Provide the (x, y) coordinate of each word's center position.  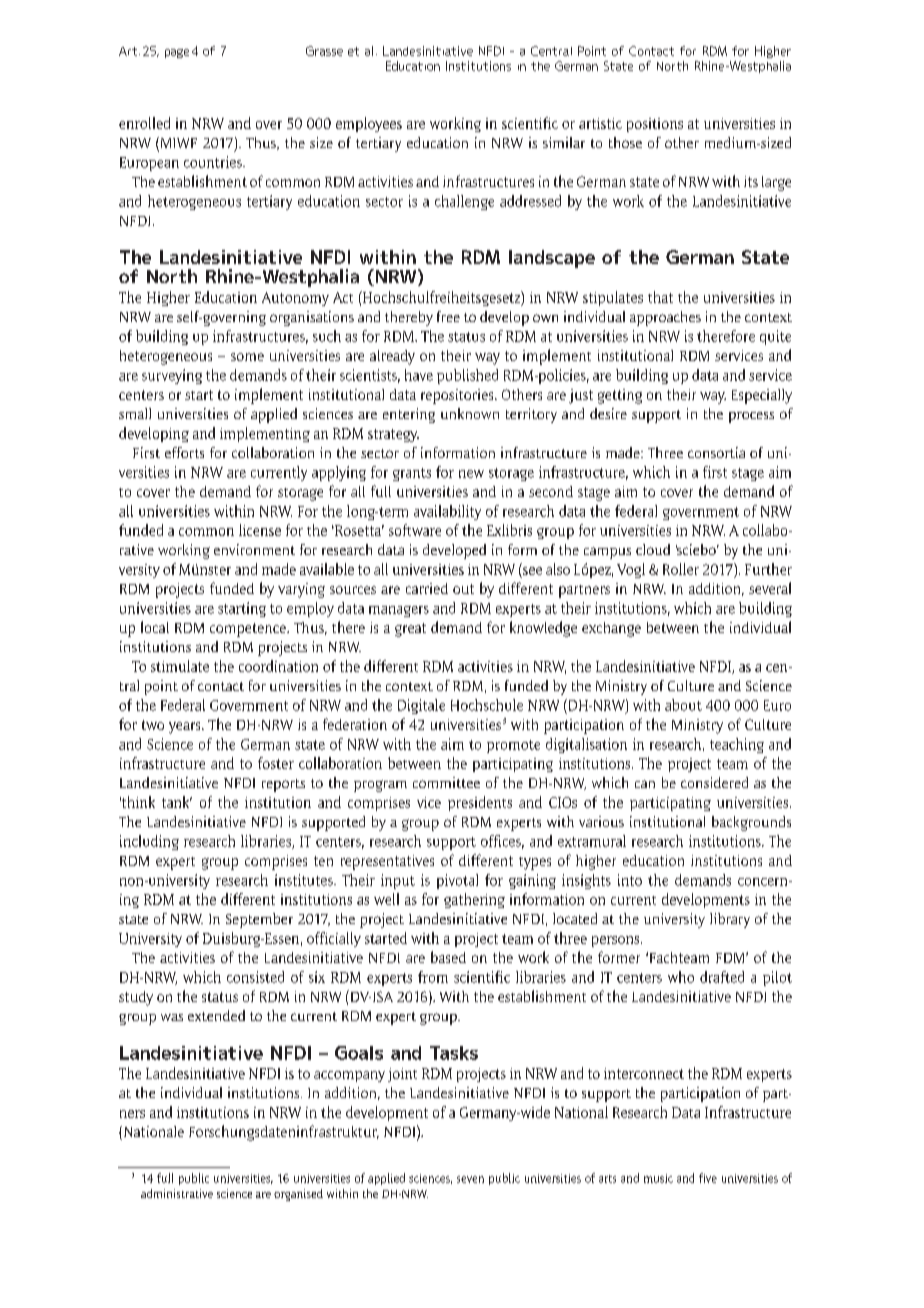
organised (298, 1195)
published (467, 376)
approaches (665, 318)
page (177, 53)
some (247, 357)
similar (564, 142)
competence (249, 630)
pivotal (457, 881)
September (259, 920)
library (730, 920)
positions (655, 125)
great (410, 630)
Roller (681, 569)
